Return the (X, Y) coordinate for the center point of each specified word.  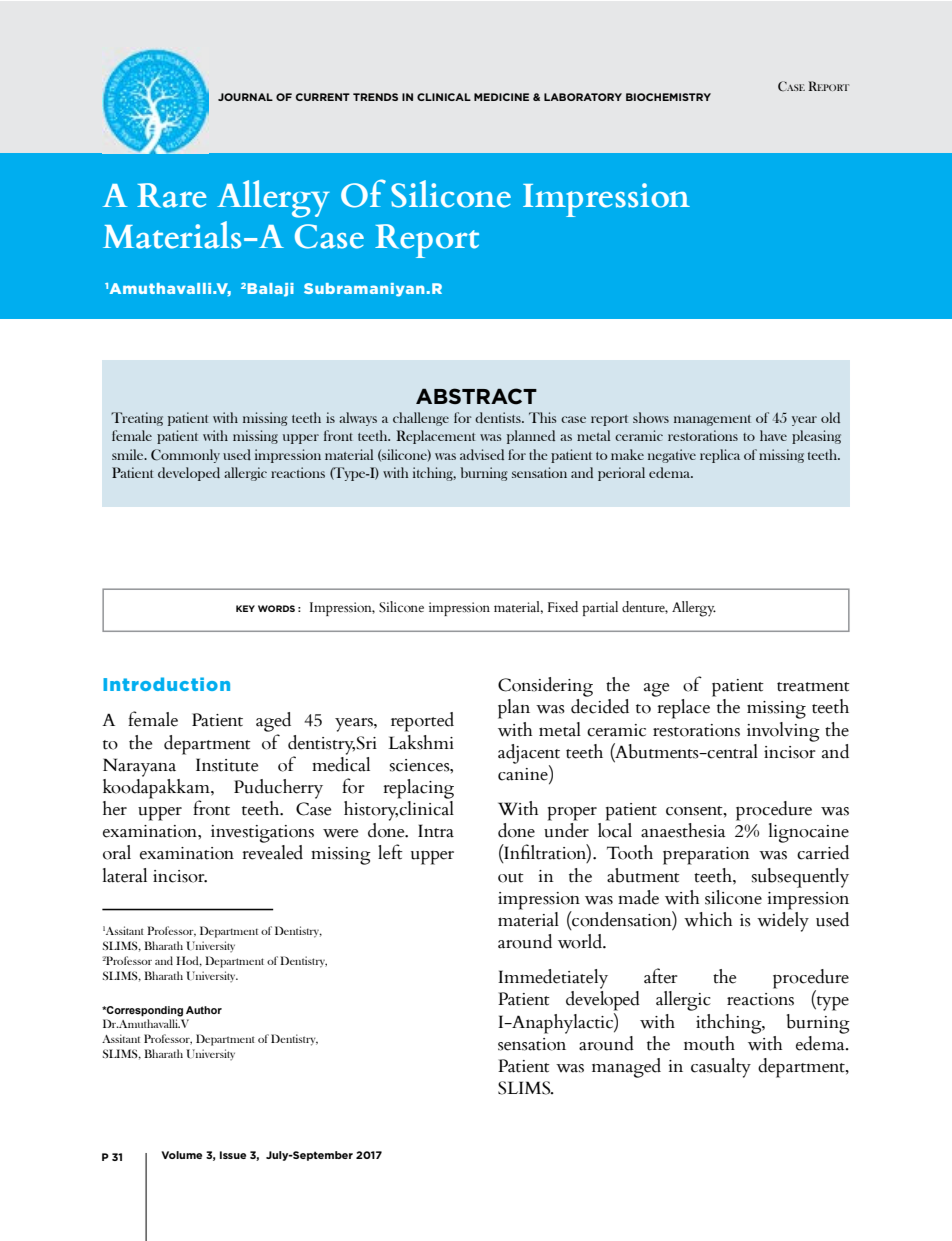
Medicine (501, 97)
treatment (813, 687)
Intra (436, 831)
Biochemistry (668, 97)
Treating (137, 419)
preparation (706, 856)
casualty (721, 1068)
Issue (233, 1155)
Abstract (476, 396)
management (712, 420)
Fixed (563, 607)
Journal (245, 97)
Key (245, 608)
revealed (272, 852)
